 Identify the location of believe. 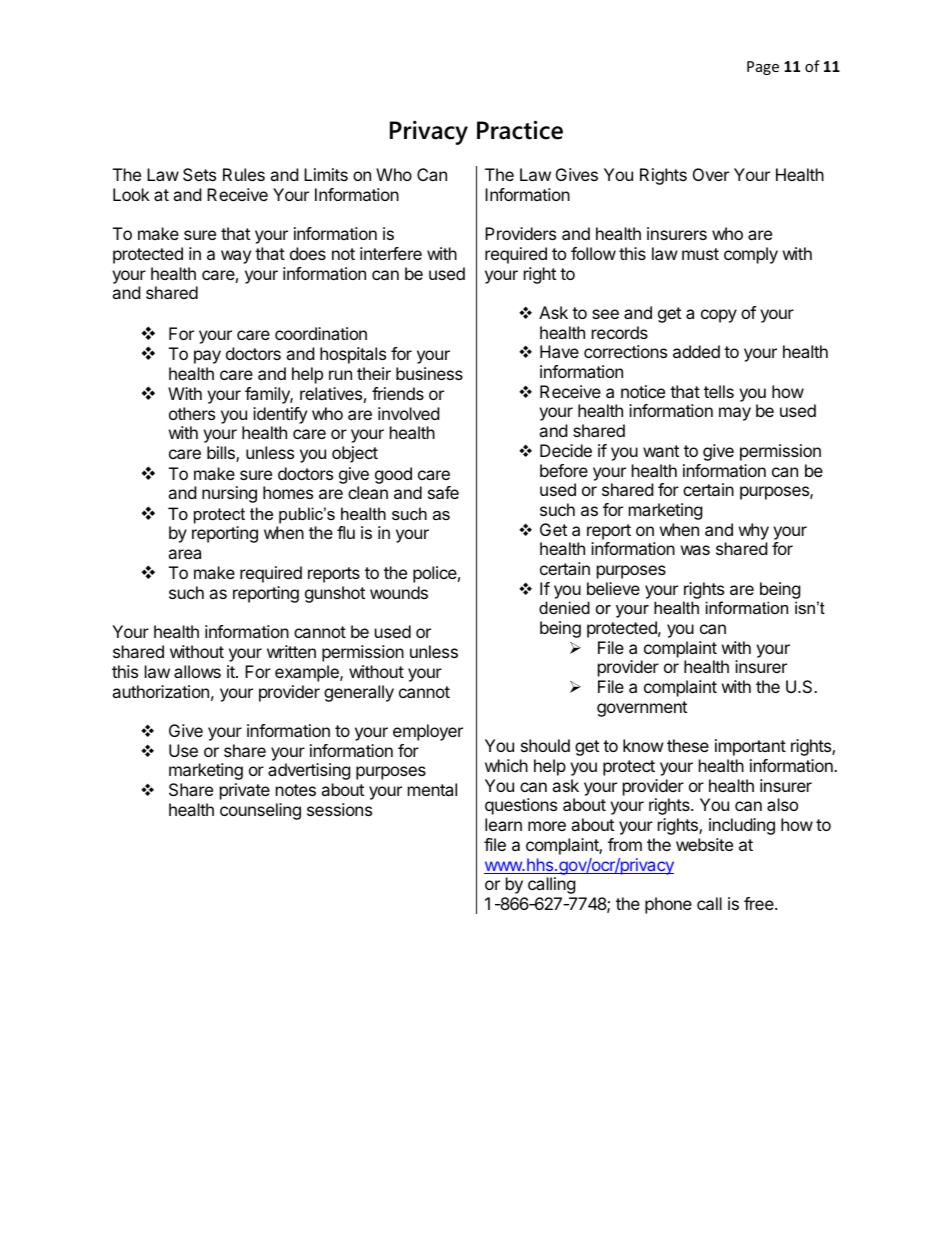
(613, 588).
